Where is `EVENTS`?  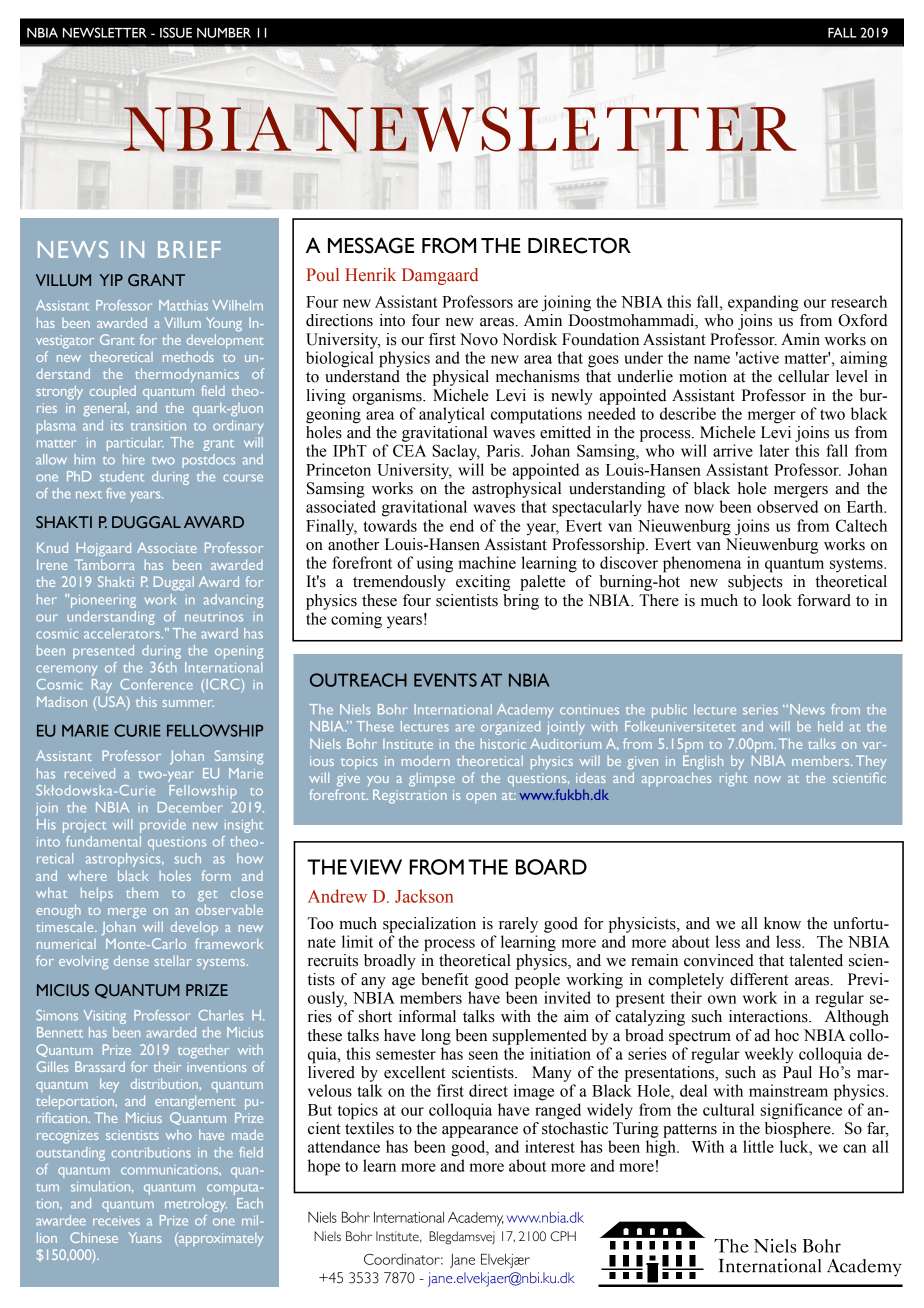
EVENTS is located at coordinates (445, 680).
